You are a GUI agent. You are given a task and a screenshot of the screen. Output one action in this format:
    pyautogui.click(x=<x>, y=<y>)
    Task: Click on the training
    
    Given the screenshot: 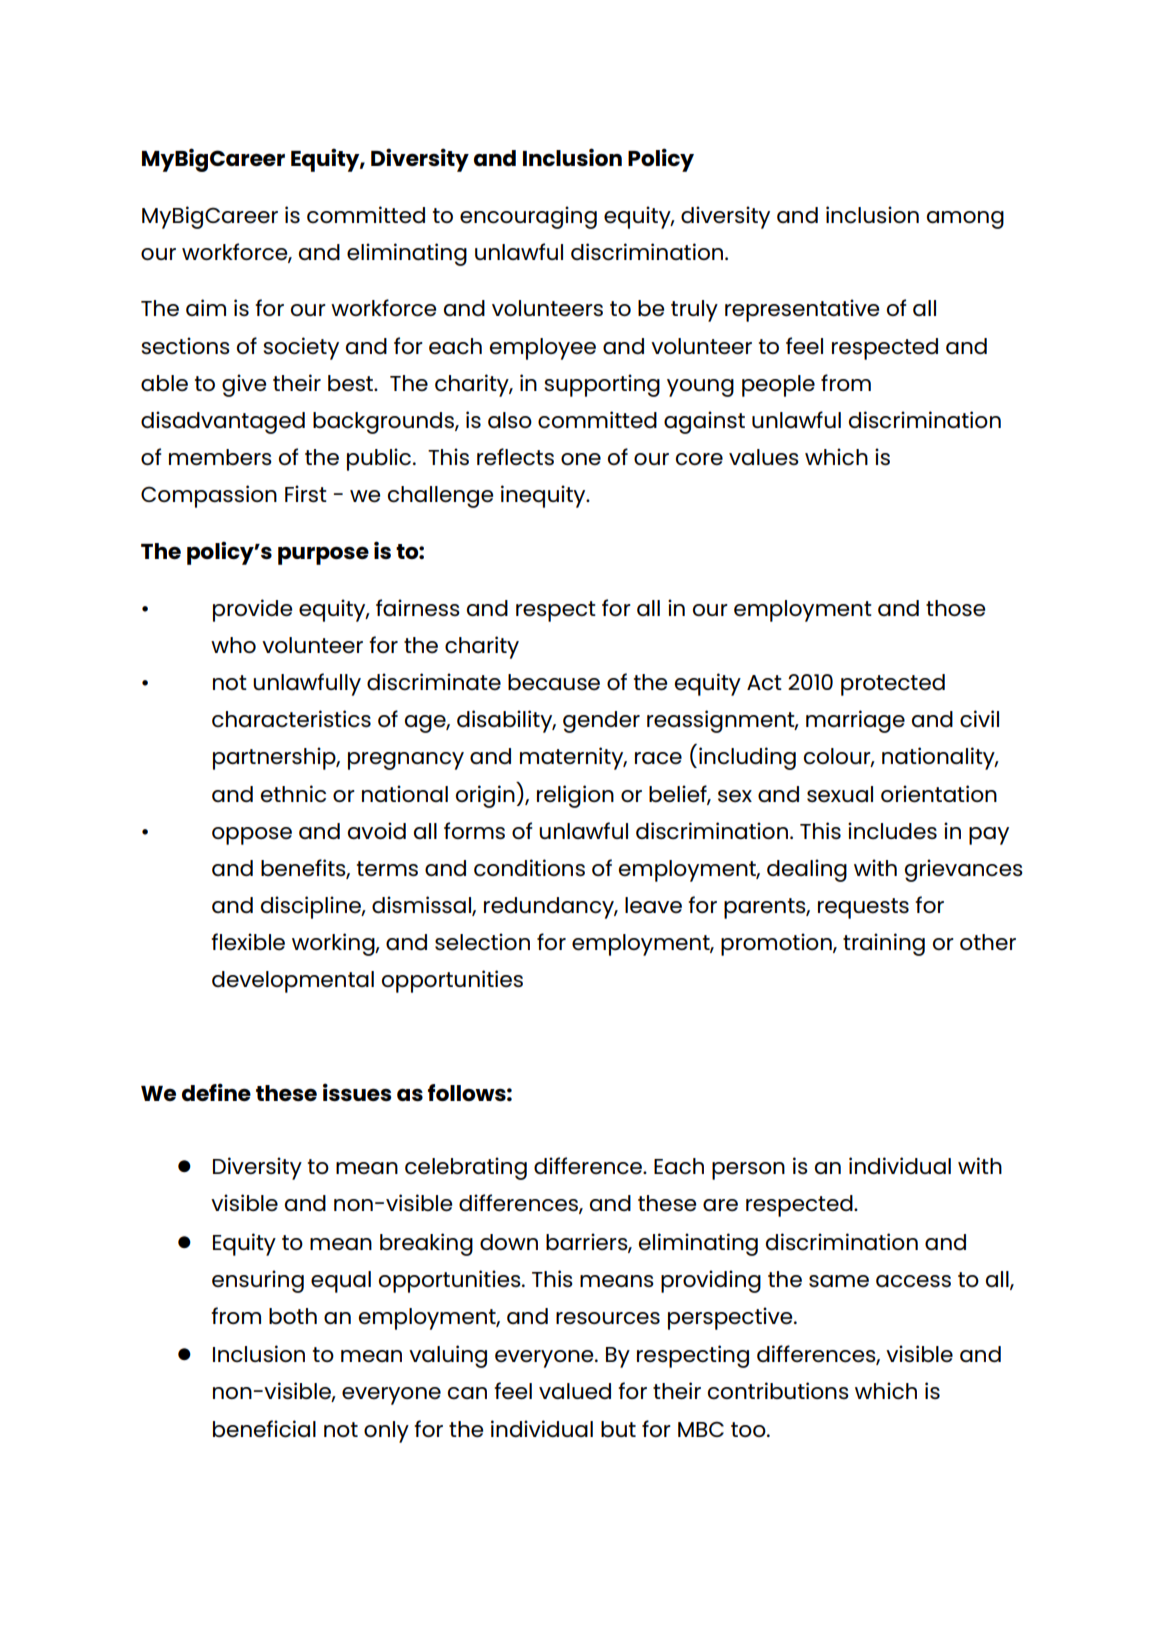 What is the action you would take?
    pyautogui.click(x=884, y=944)
